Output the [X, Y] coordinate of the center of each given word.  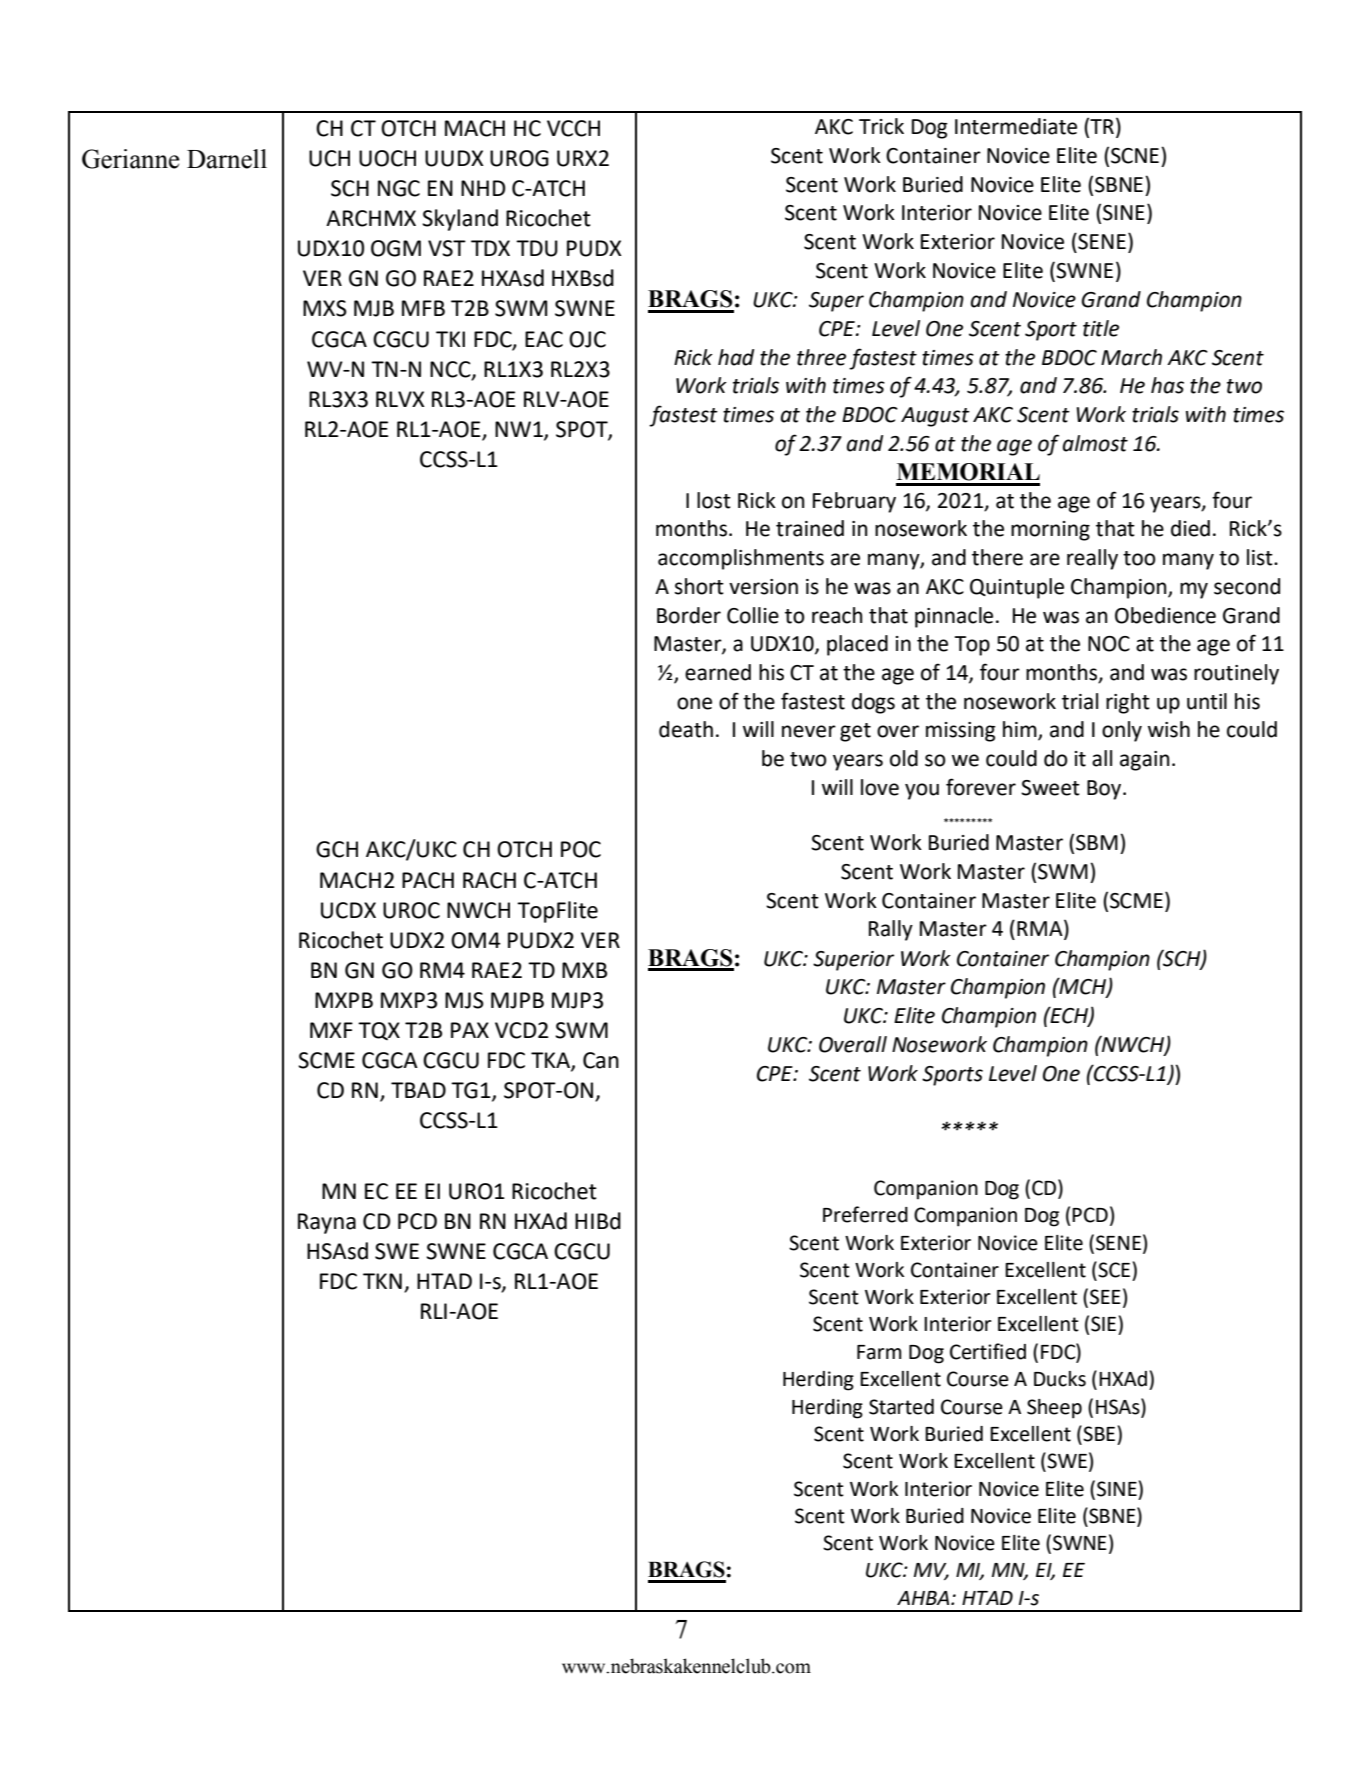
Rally [891, 930]
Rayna [327, 1223]
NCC [451, 370]
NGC [399, 188]
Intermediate [1016, 126]
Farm [879, 1352]
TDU [537, 248]
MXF [331, 1030]
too [1139, 558]
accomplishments [741, 559]
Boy [1105, 790]
